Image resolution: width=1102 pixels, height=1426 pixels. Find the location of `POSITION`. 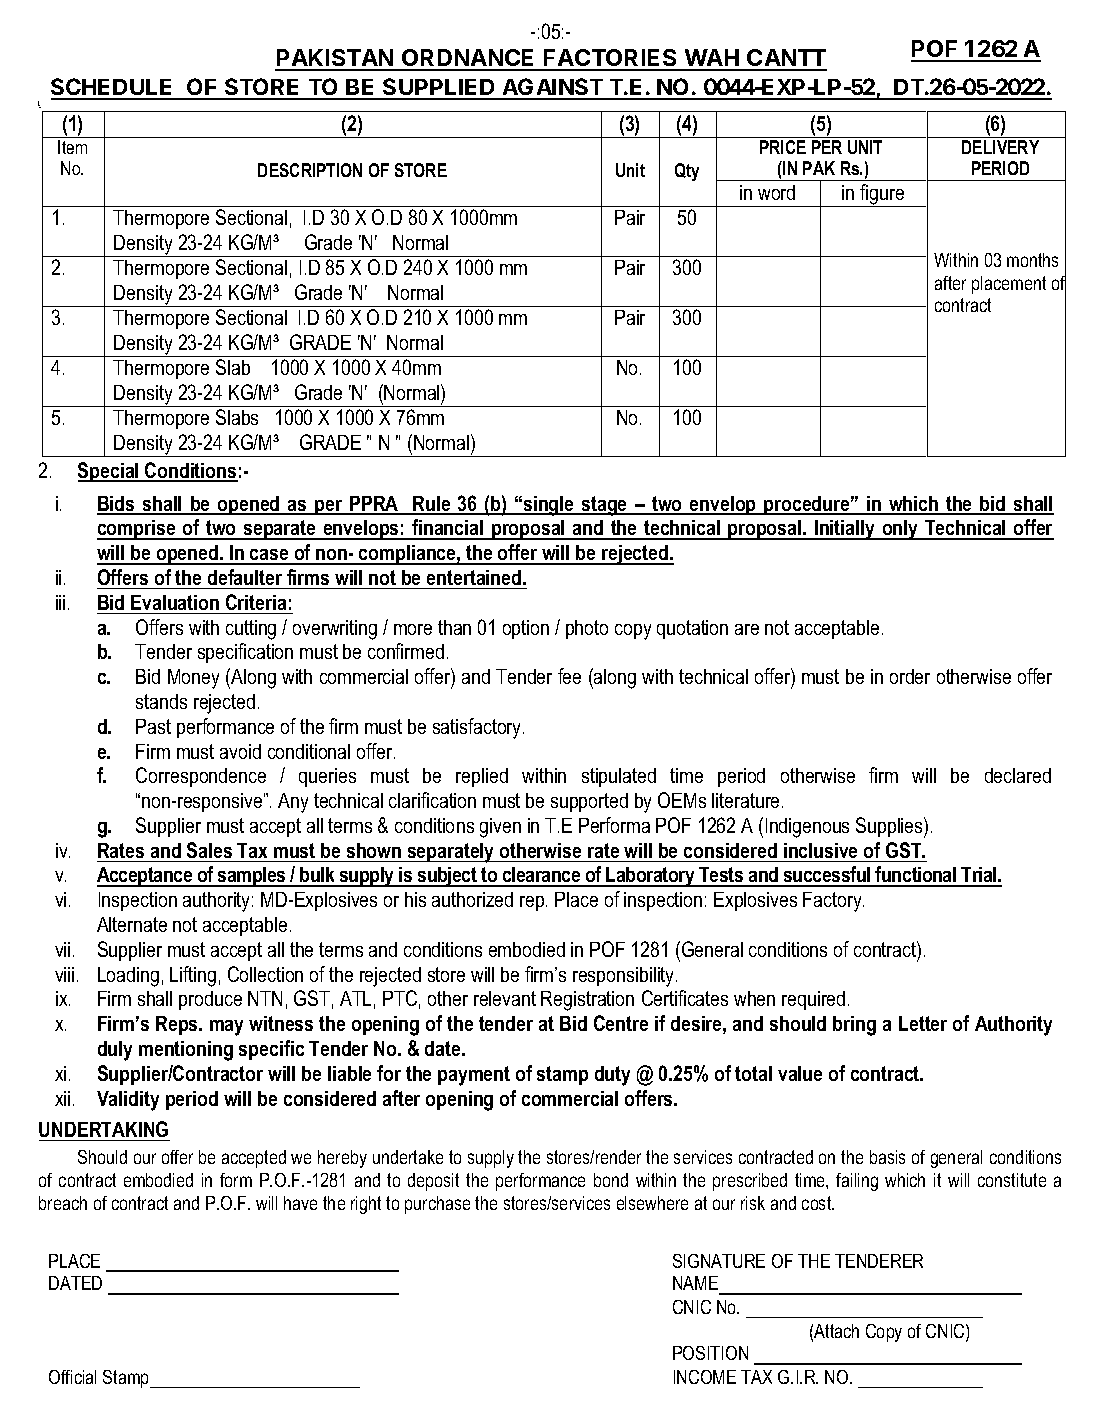

POSITION is located at coordinates (710, 1353).
